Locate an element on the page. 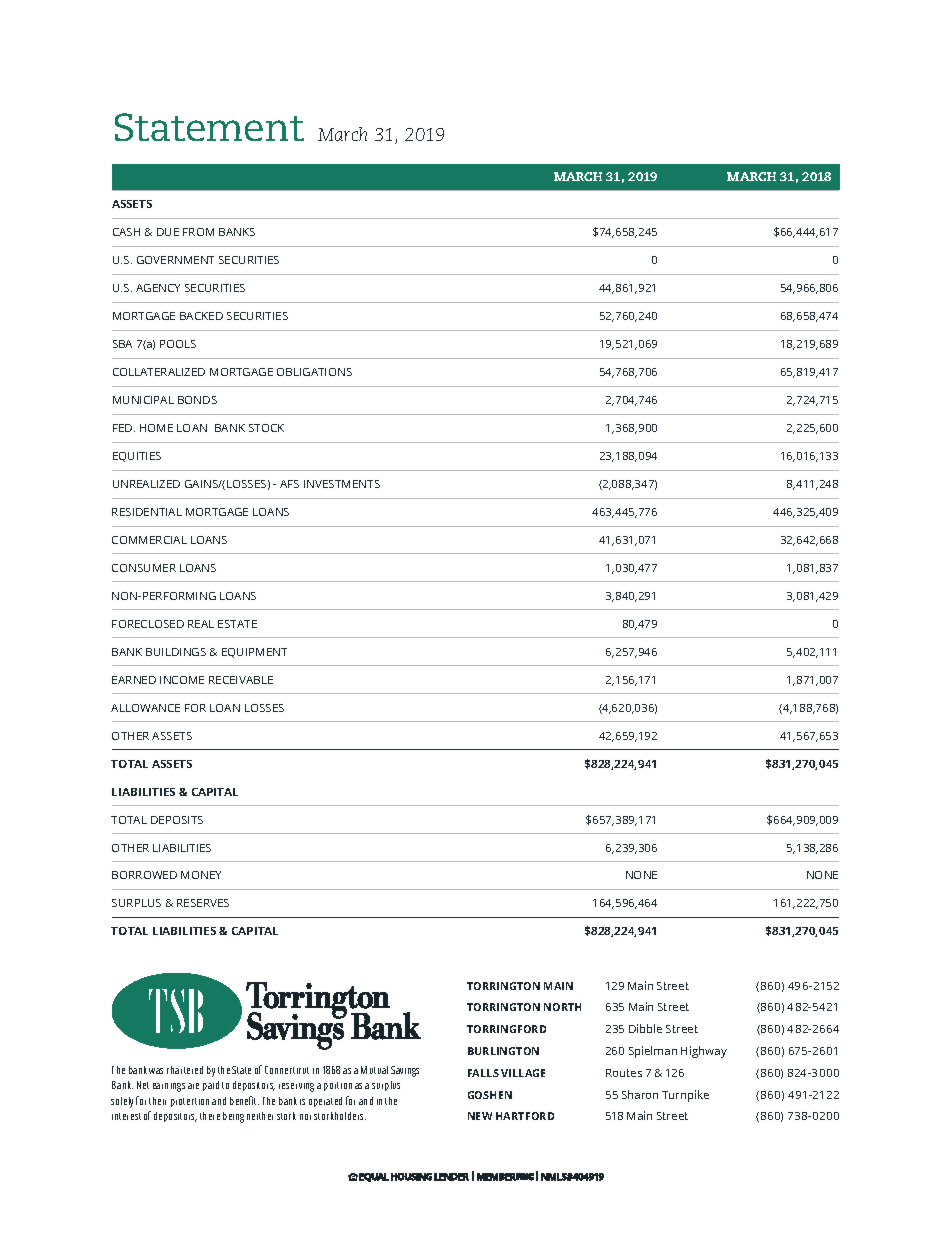 This image has height=1233, width=952. DEPOSITS is located at coordinates (177, 820).
